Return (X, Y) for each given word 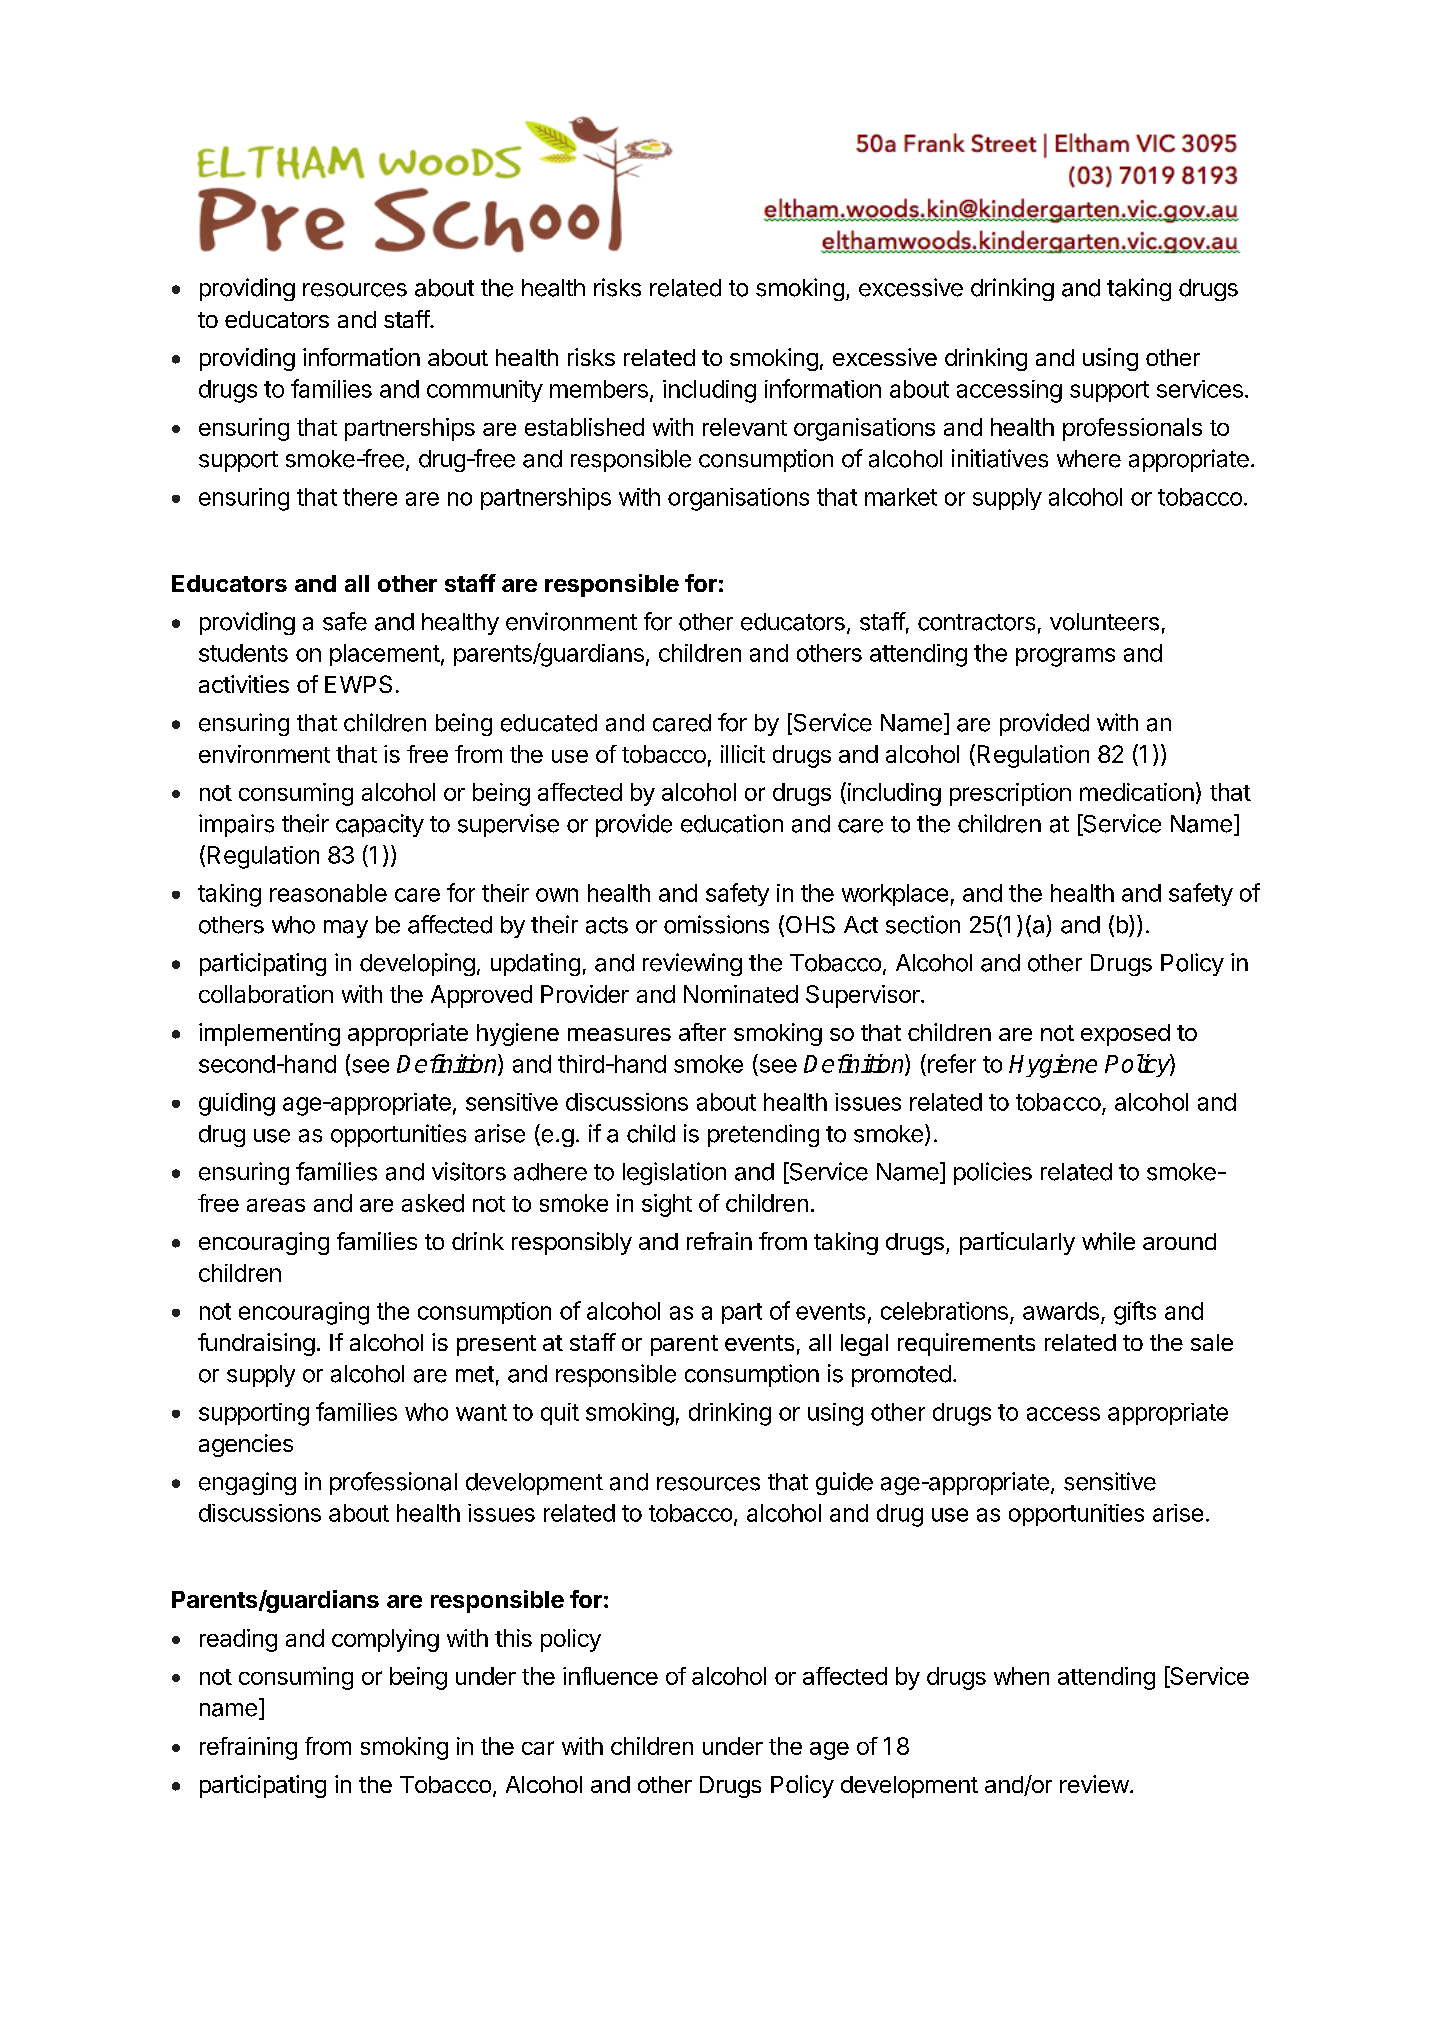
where (1089, 459)
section (923, 924)
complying (385, 1640)
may (346, 929)
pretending (763, 1135)
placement (385, 655)
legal (864, 1345)
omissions (716, 924)
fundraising (256, 1344)
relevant (745, 427)
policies (993, 1173)
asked (433, 1203)
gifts (1135, 1313)
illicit (743, 754)
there (370, 497)
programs (1065, 657)
